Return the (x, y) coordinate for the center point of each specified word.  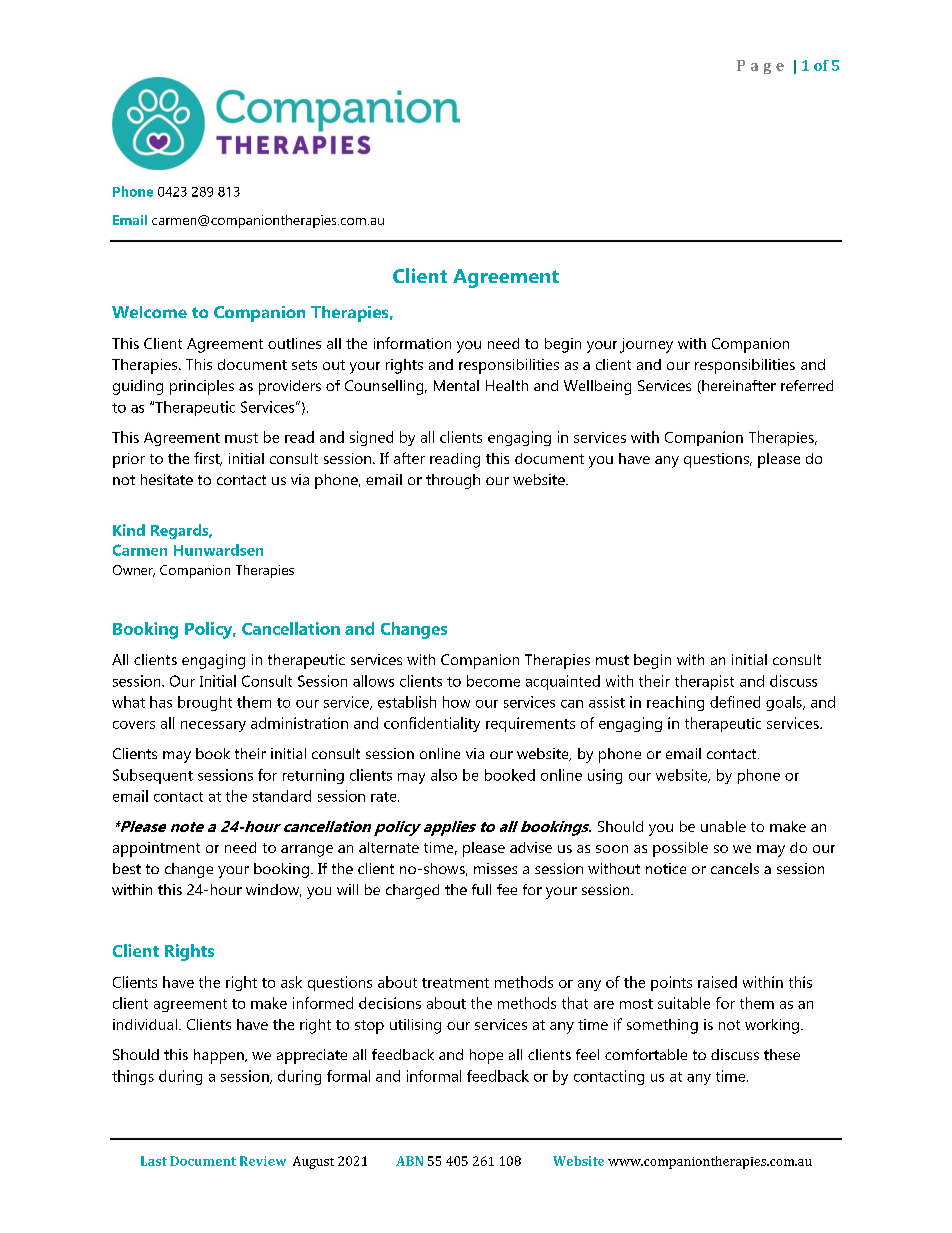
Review (263, 1161)
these (782, 1054)
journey (646, 345)
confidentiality (432, 724)
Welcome (149, 312)
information (412, 343)
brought (205, 703)
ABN (409, 1161)
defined (735, 702)
